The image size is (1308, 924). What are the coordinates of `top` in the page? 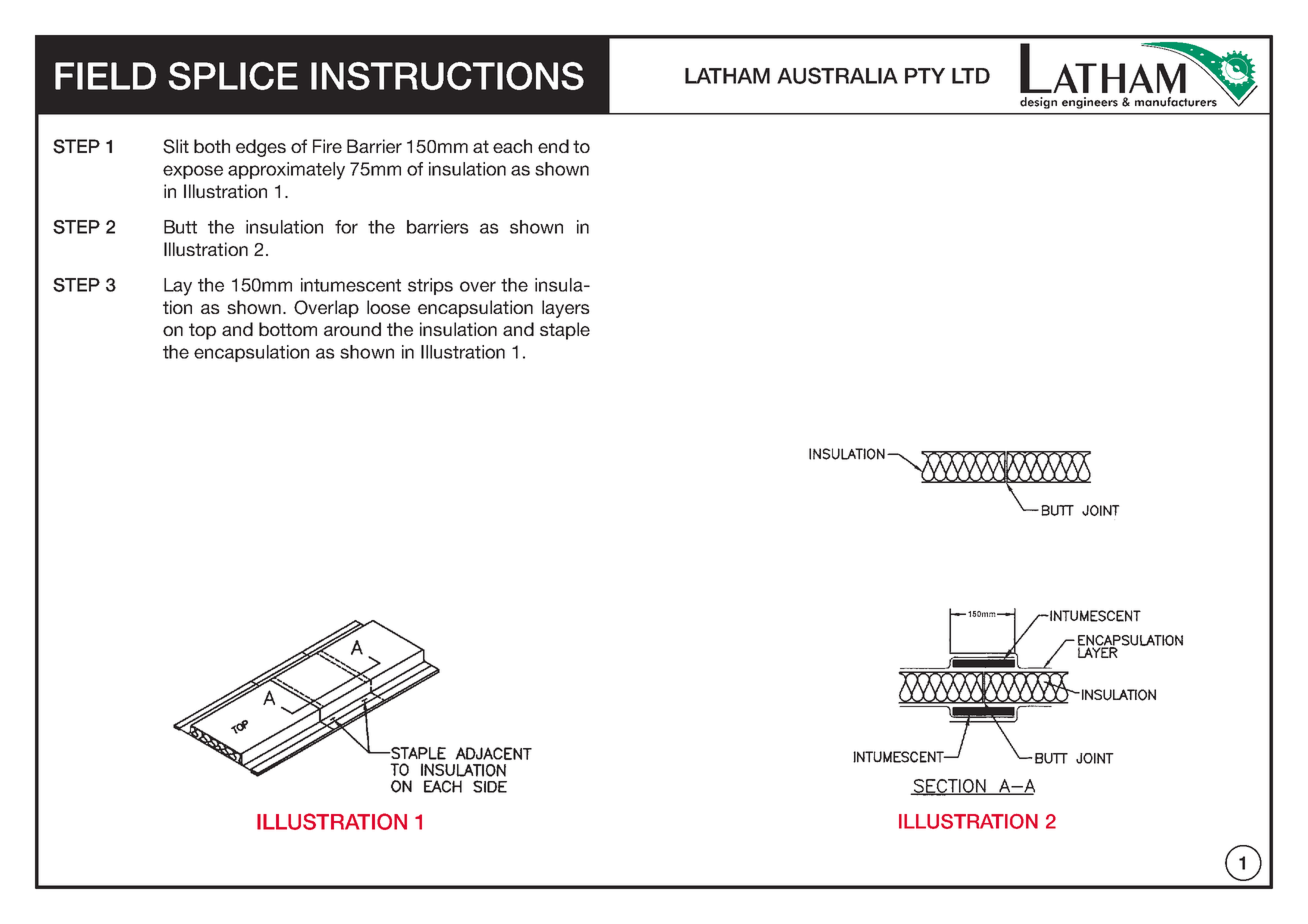 It's located at (202, 331).
